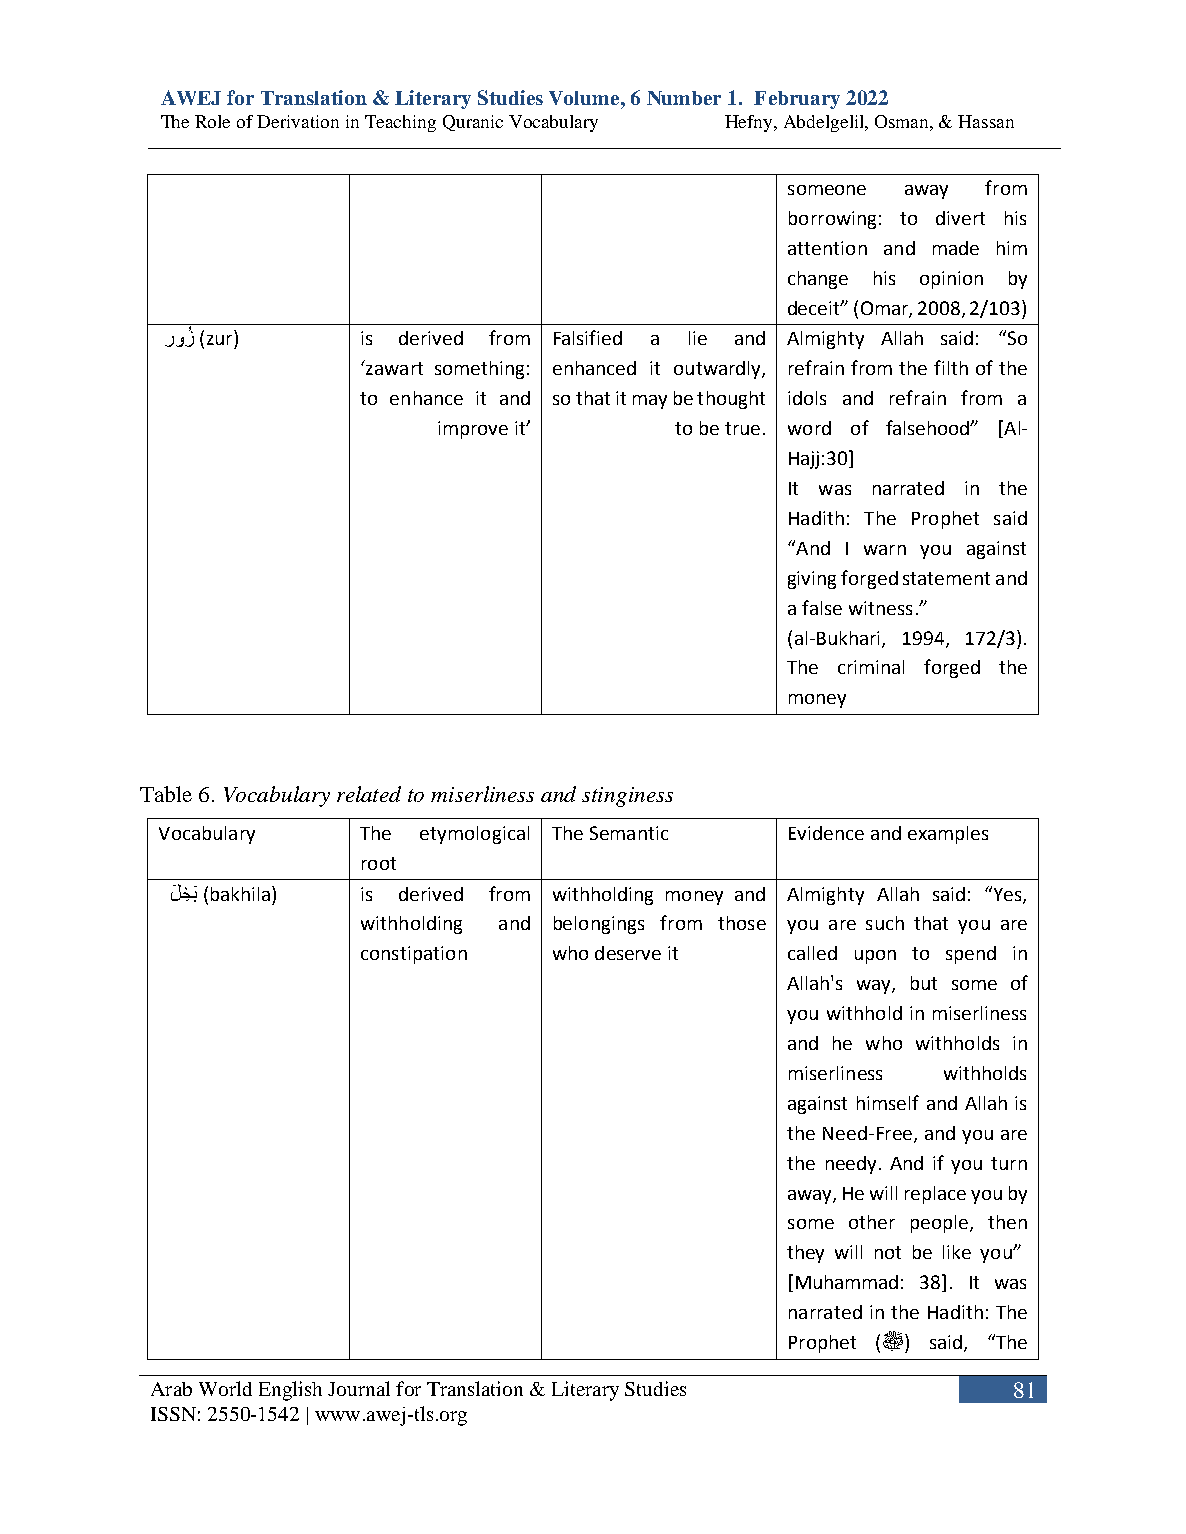 This image has width=1186, height=1534. I want to click on English, so click(290, 1391).
